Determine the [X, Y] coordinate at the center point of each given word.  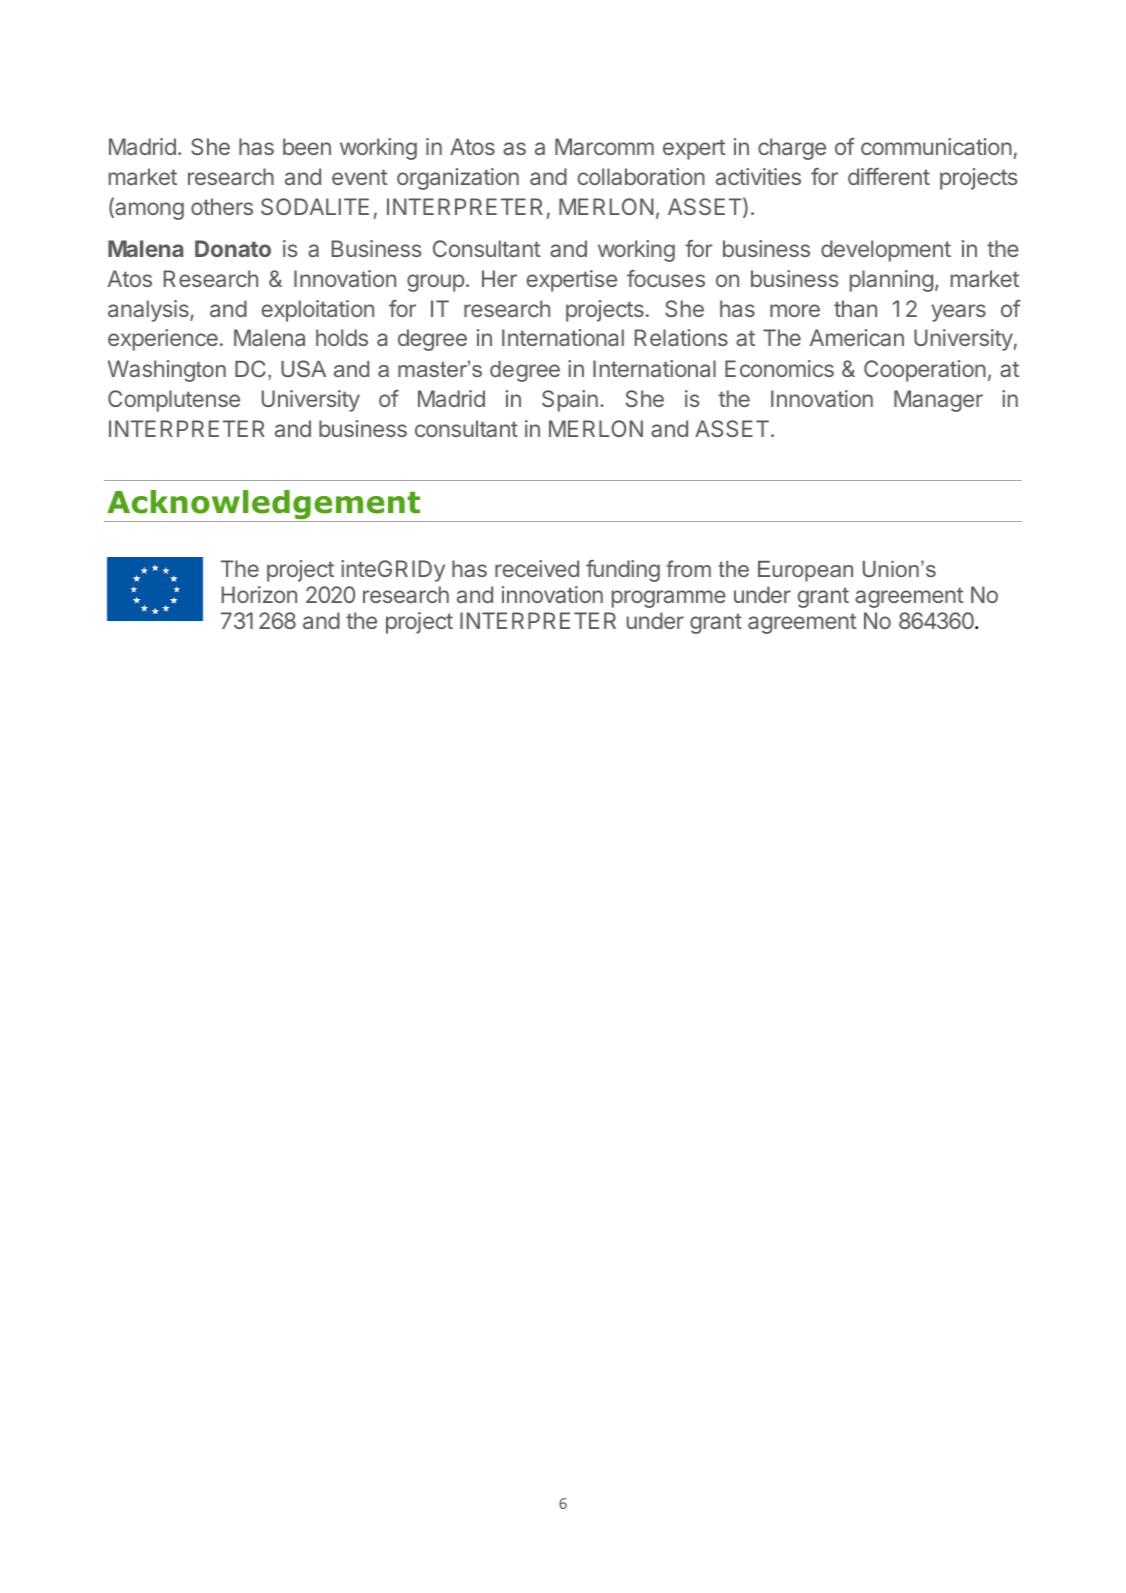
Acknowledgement [264, 506]
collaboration [641, 176]
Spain [570, 401]
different [889, 176]
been [307, 146]
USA [303, 368]
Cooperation [925, 371]
